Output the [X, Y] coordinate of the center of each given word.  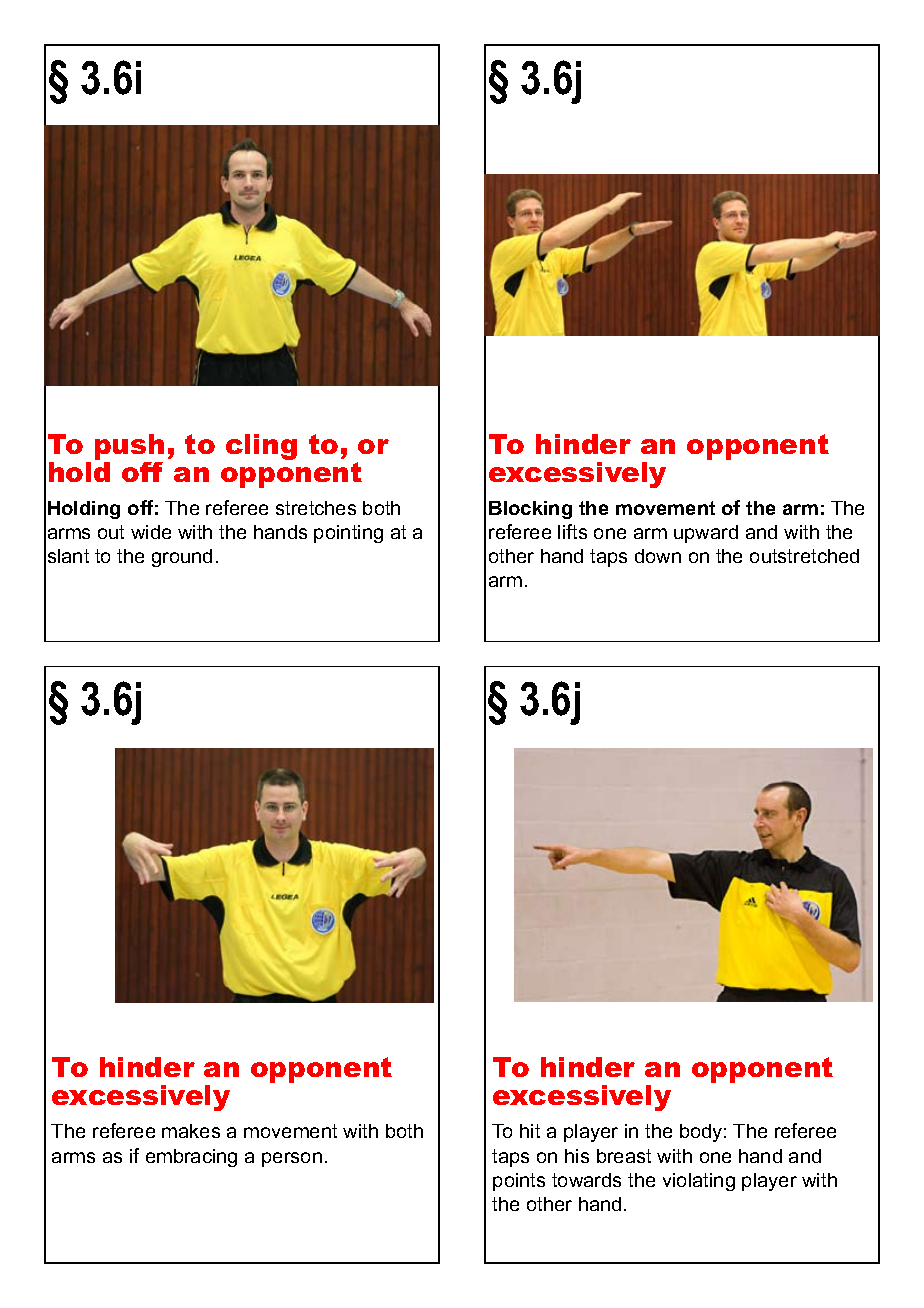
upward [706, 534]
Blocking [530, 510]
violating [699, 1182]
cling [261, 447]
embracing [191, 1158]
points [519, 1182]
